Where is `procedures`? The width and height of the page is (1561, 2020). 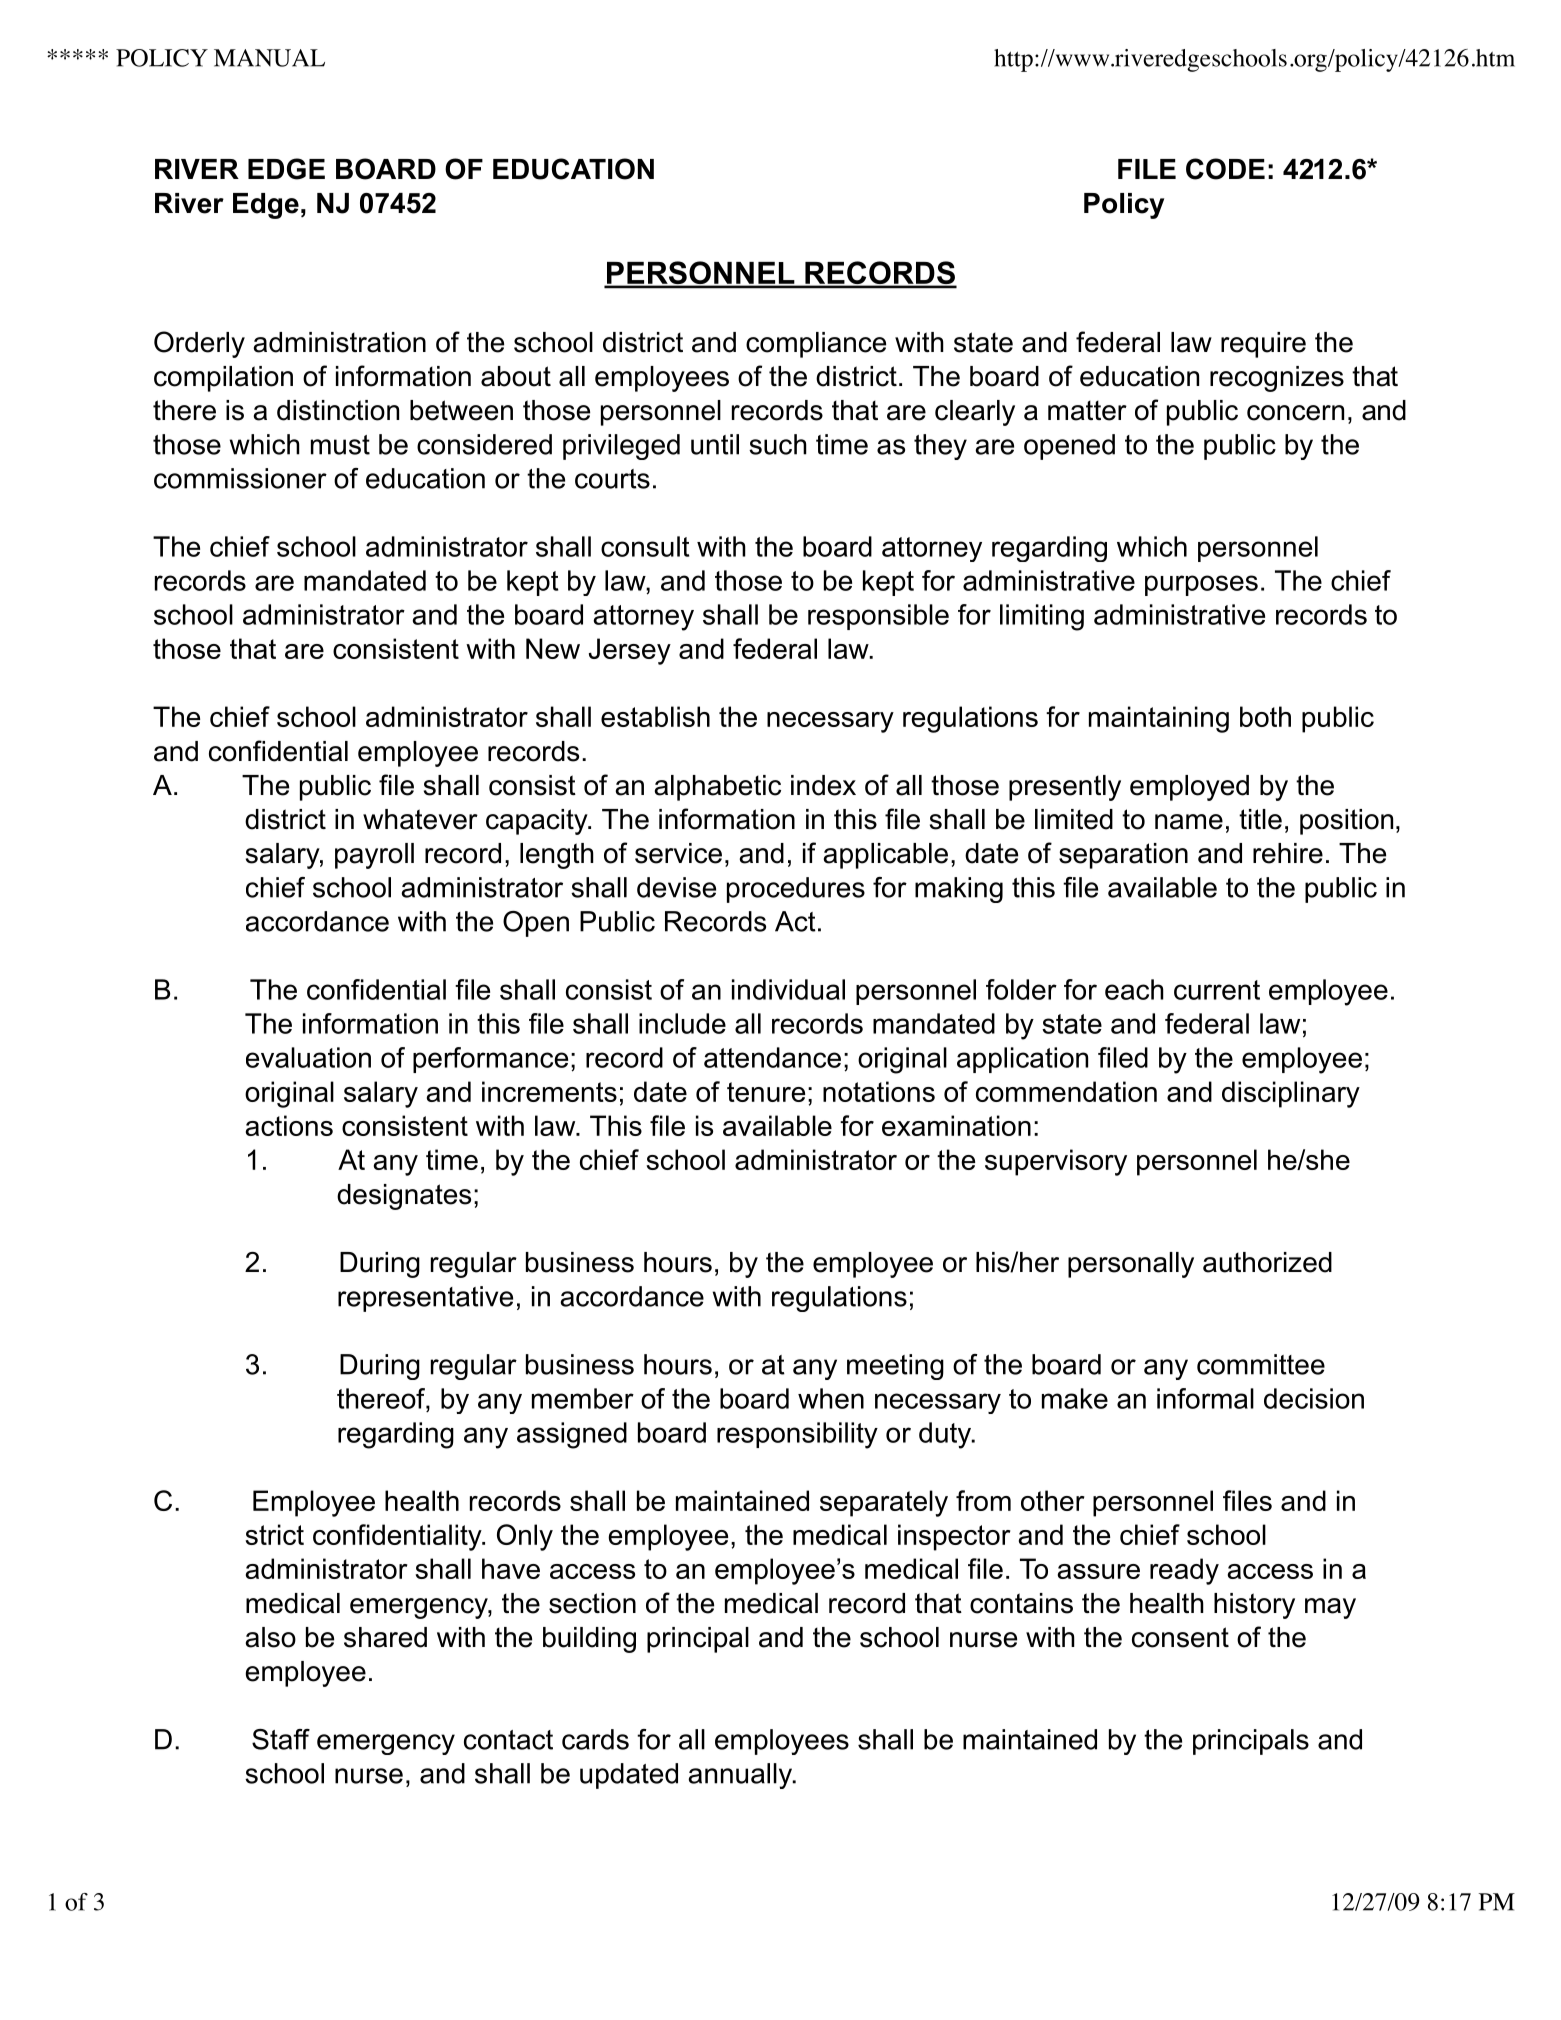 procedures is located at coordinates (796, 890).
